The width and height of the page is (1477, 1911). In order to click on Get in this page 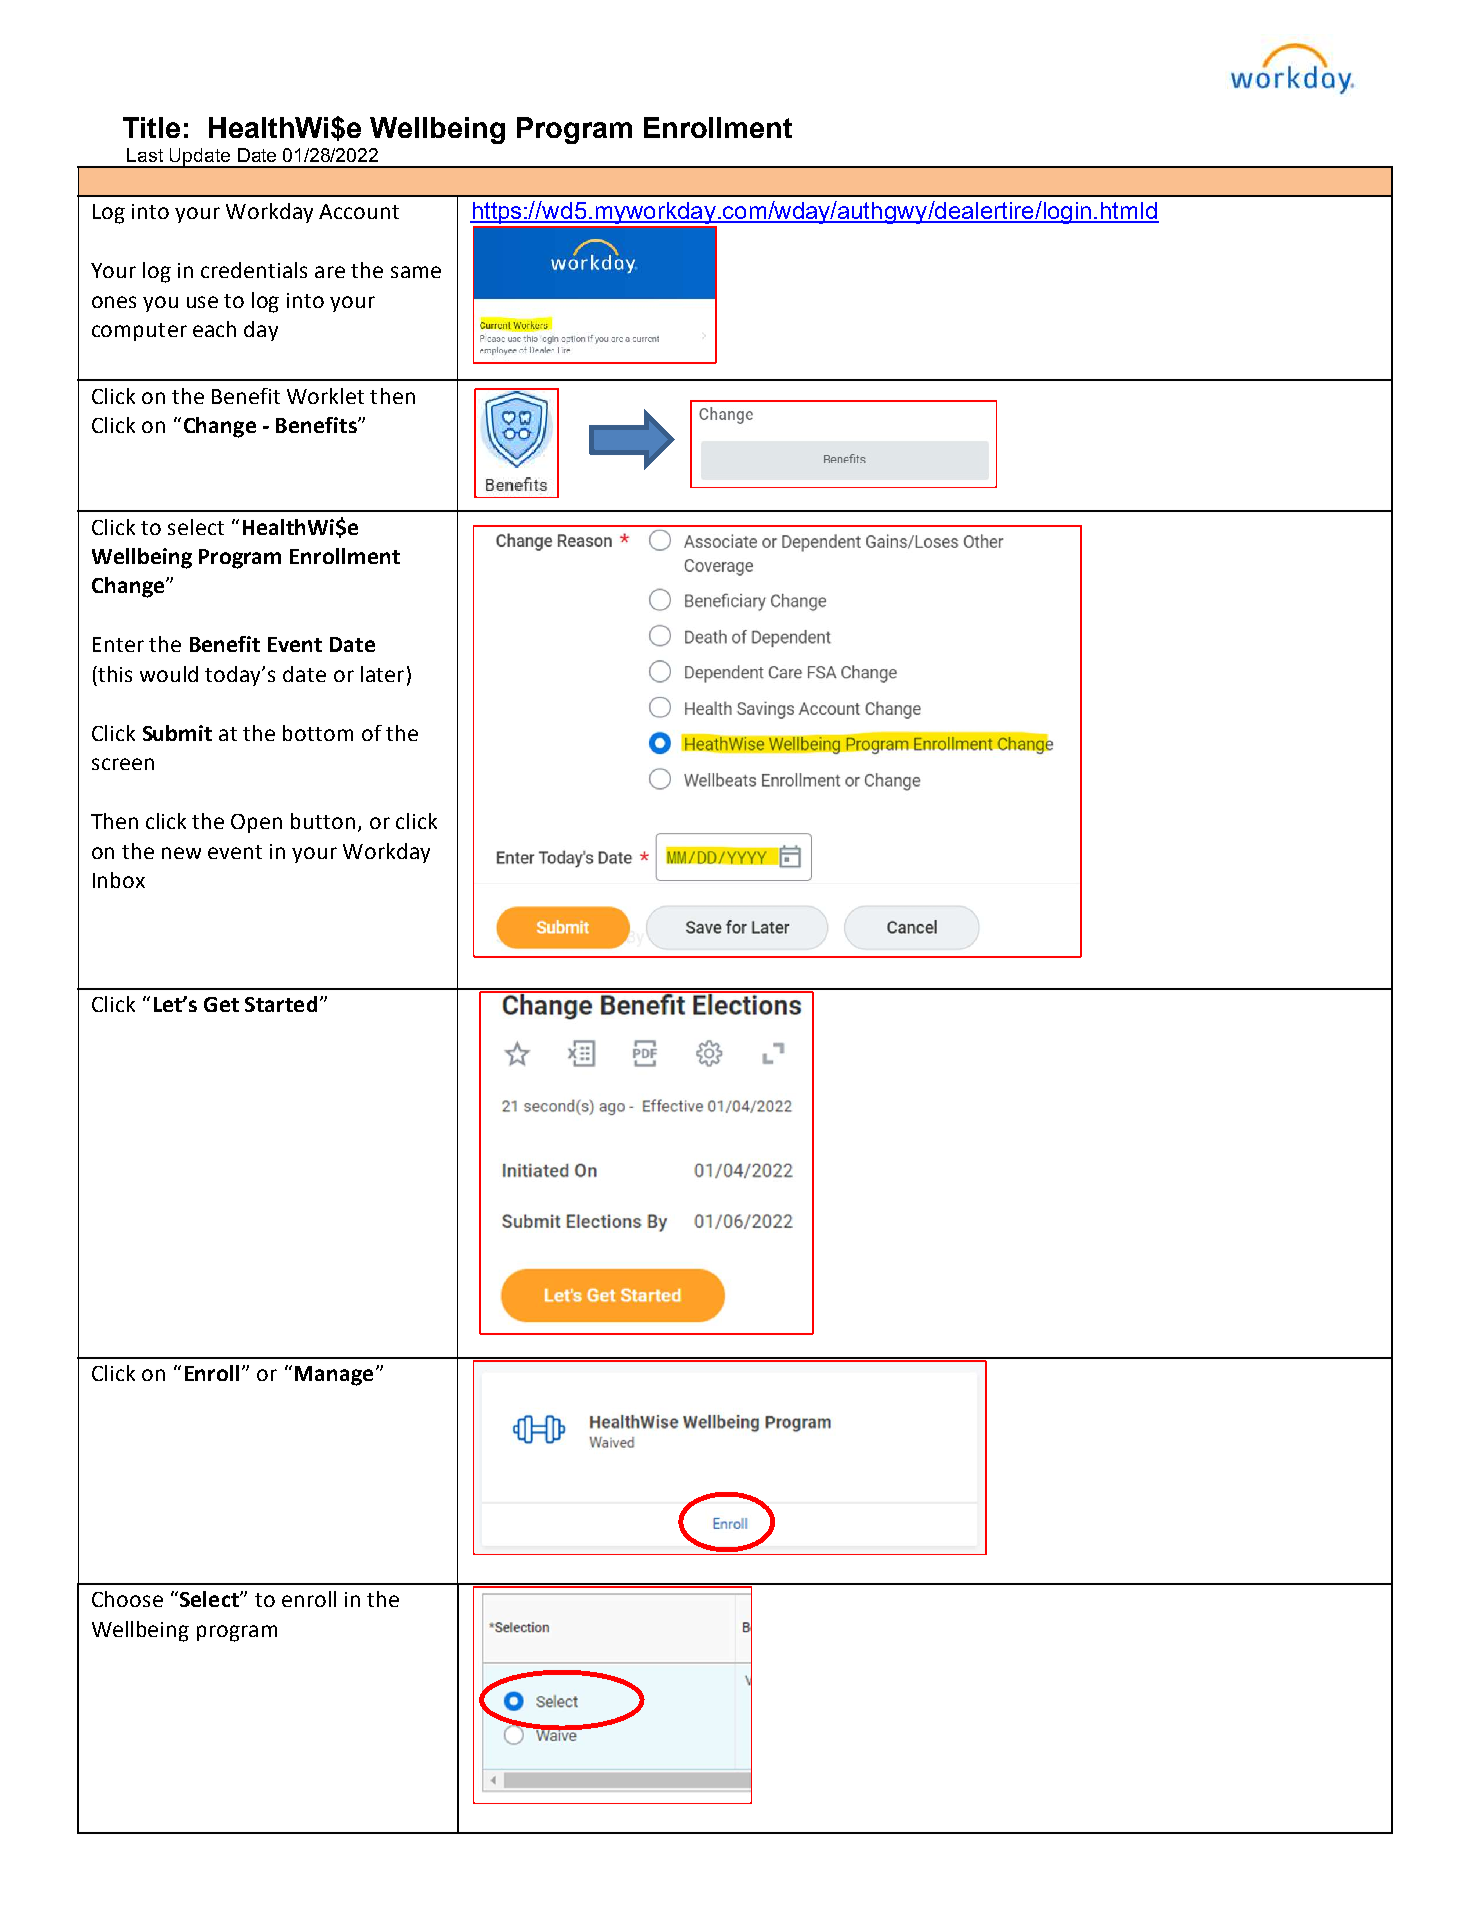, I will do `click(221, 1004)`.
